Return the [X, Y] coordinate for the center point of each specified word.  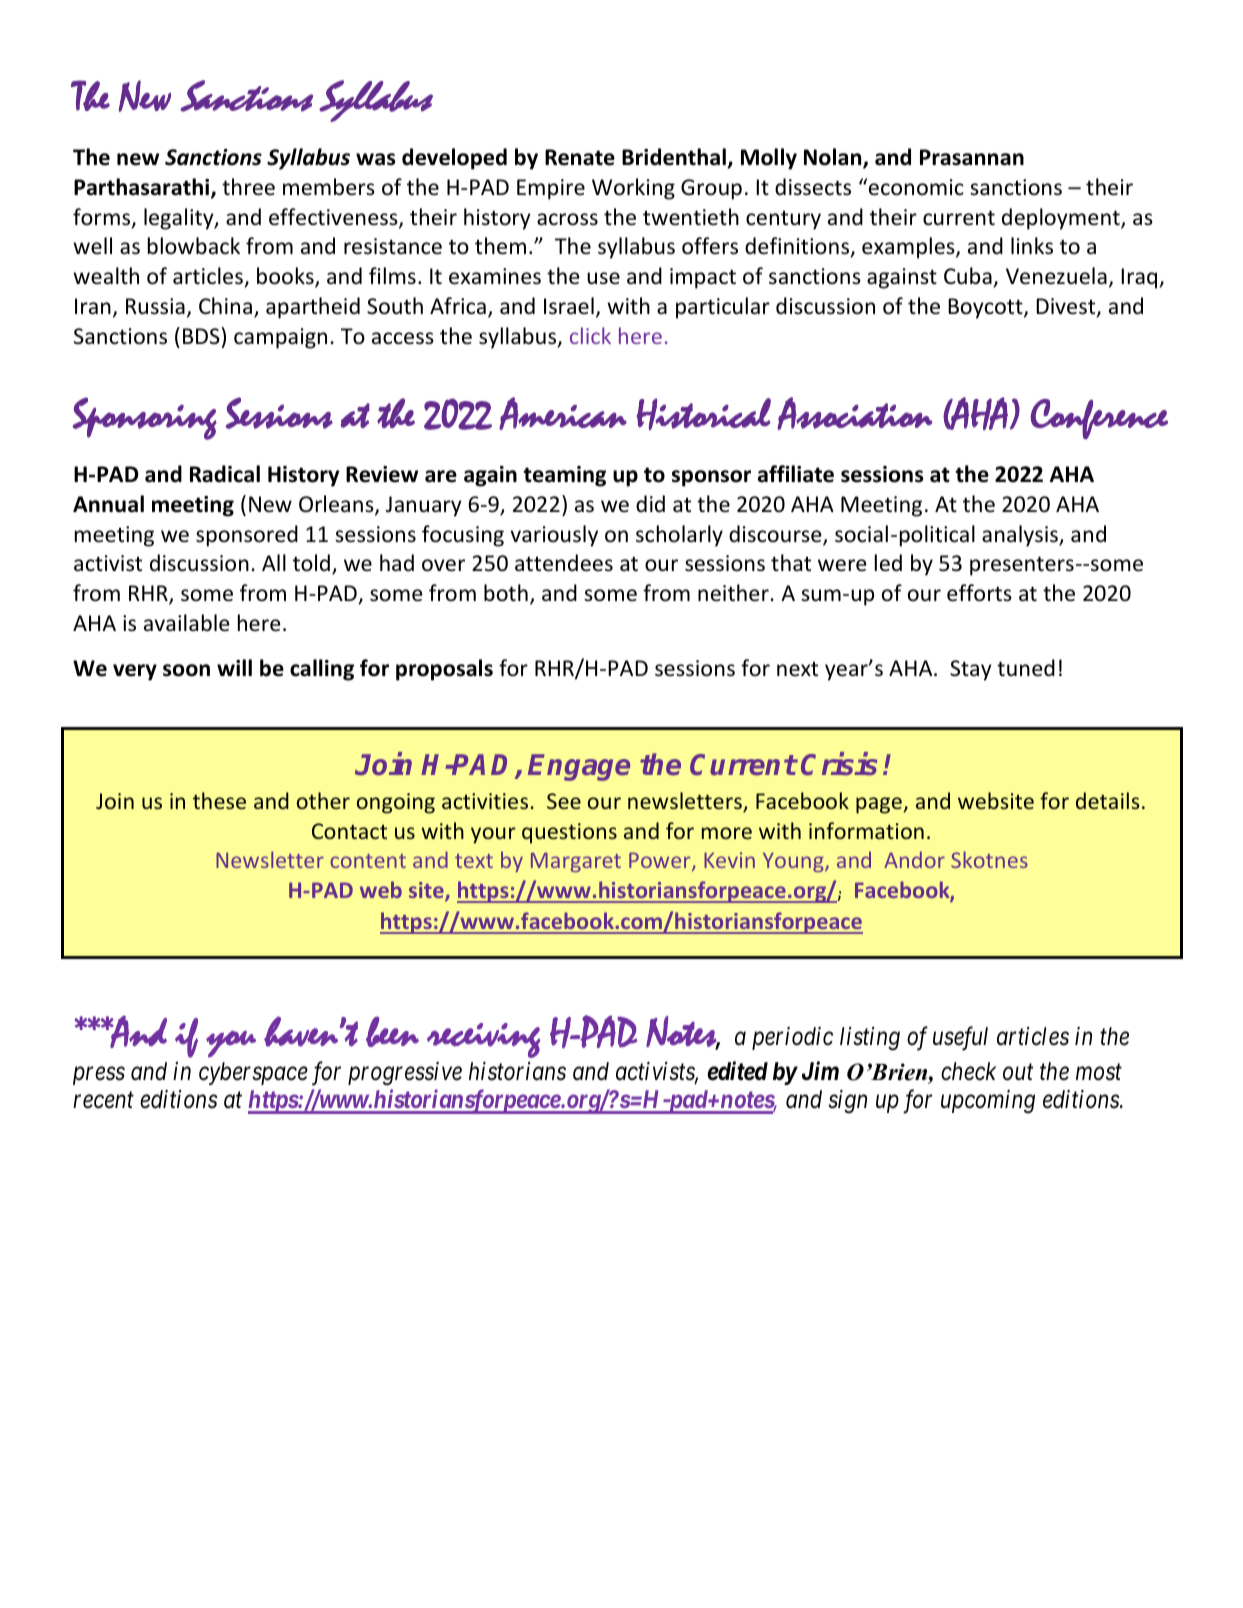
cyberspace [253, 1073]
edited [737, 1071]
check [968, 1071]
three [248, 187]
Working [633, 189]
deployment [1062, 219]
